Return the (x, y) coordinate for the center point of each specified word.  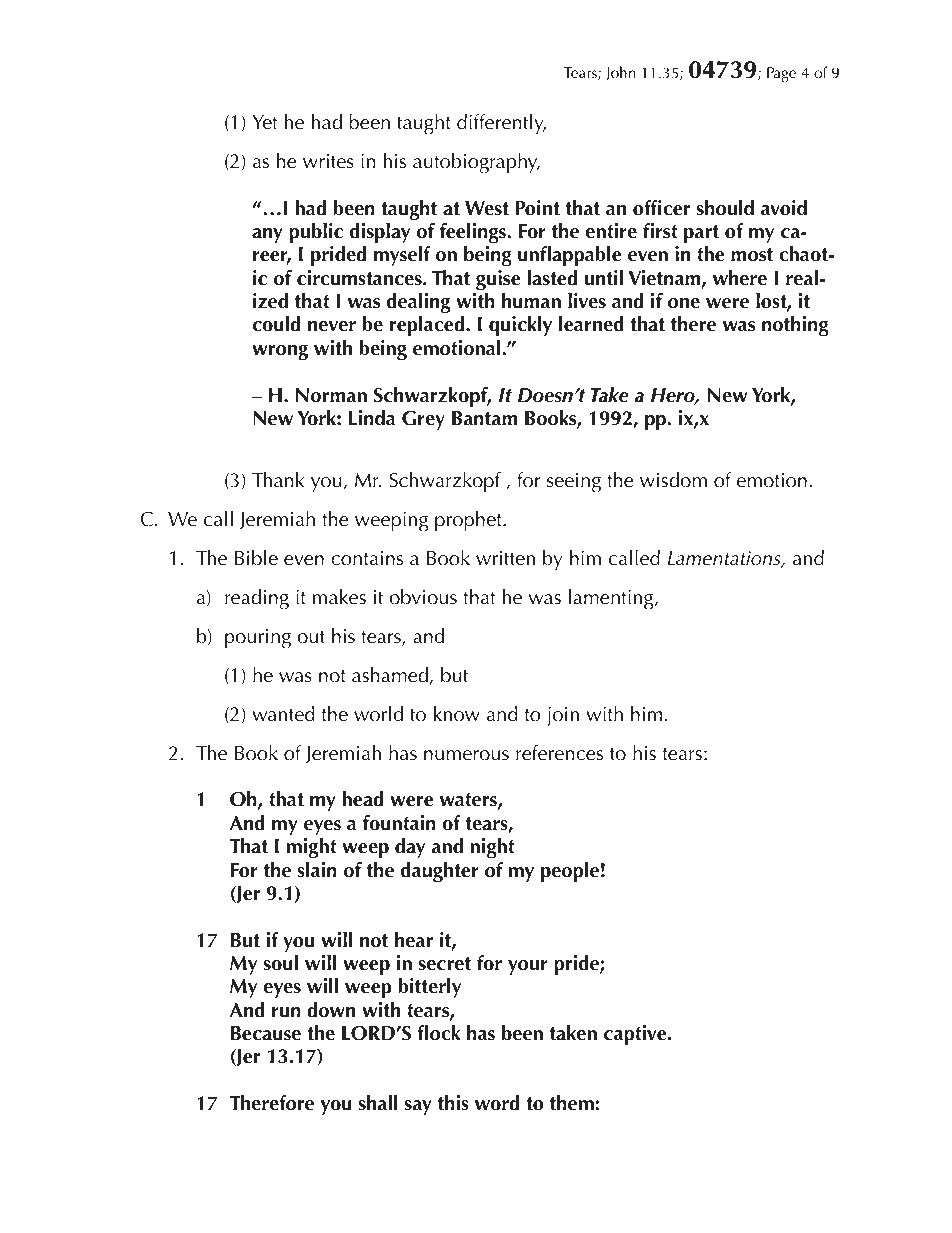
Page (781, 74)
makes (339, 597)
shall (378, 1103)
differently (501, 124)
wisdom (673, 480)
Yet (265, 122)
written (505, 558)
